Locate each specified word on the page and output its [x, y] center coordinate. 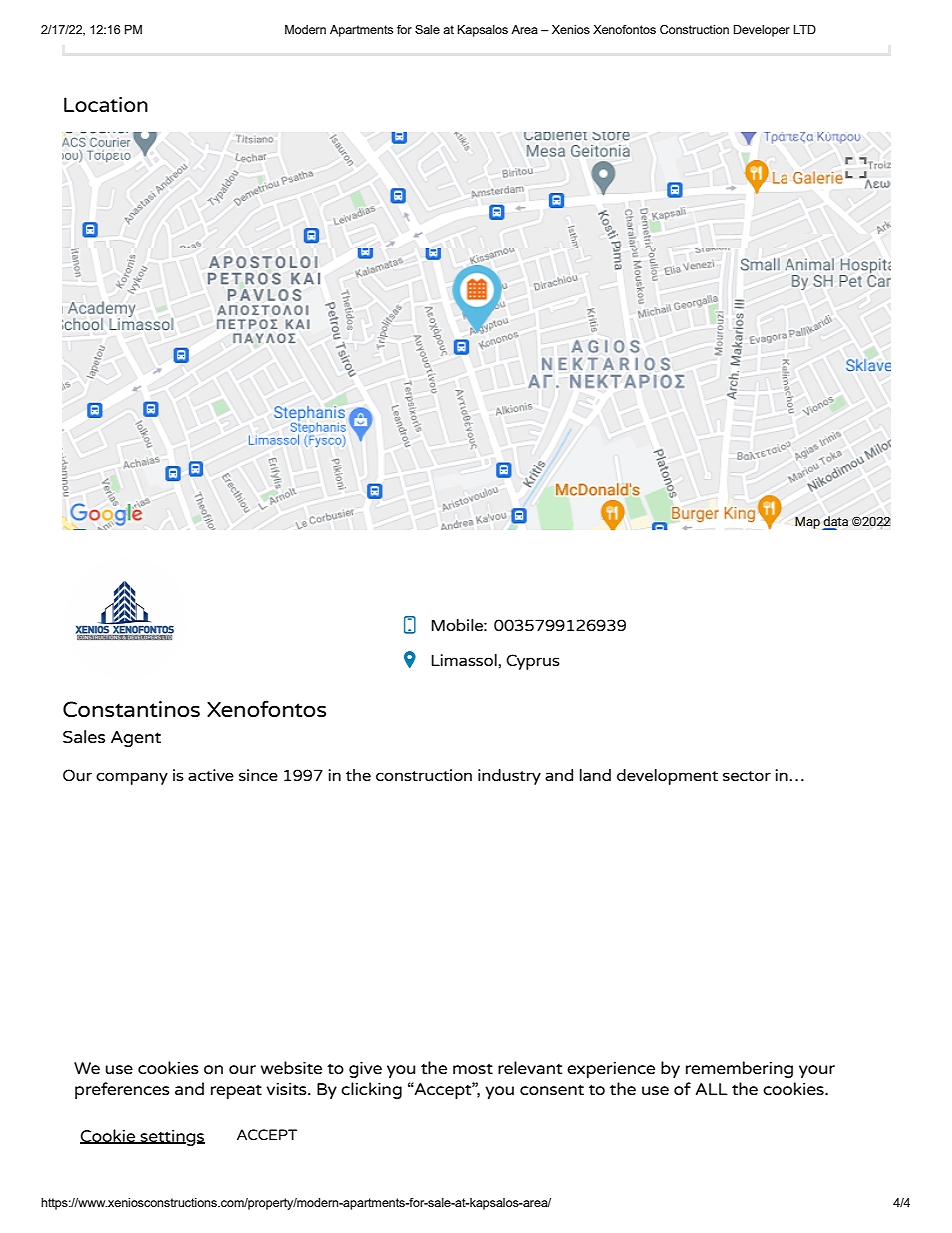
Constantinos [131, 709]
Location [106, 104]
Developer [762, 31]
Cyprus [533, 662]
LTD [804, 29]
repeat [236, 1091]
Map [807, 522]
